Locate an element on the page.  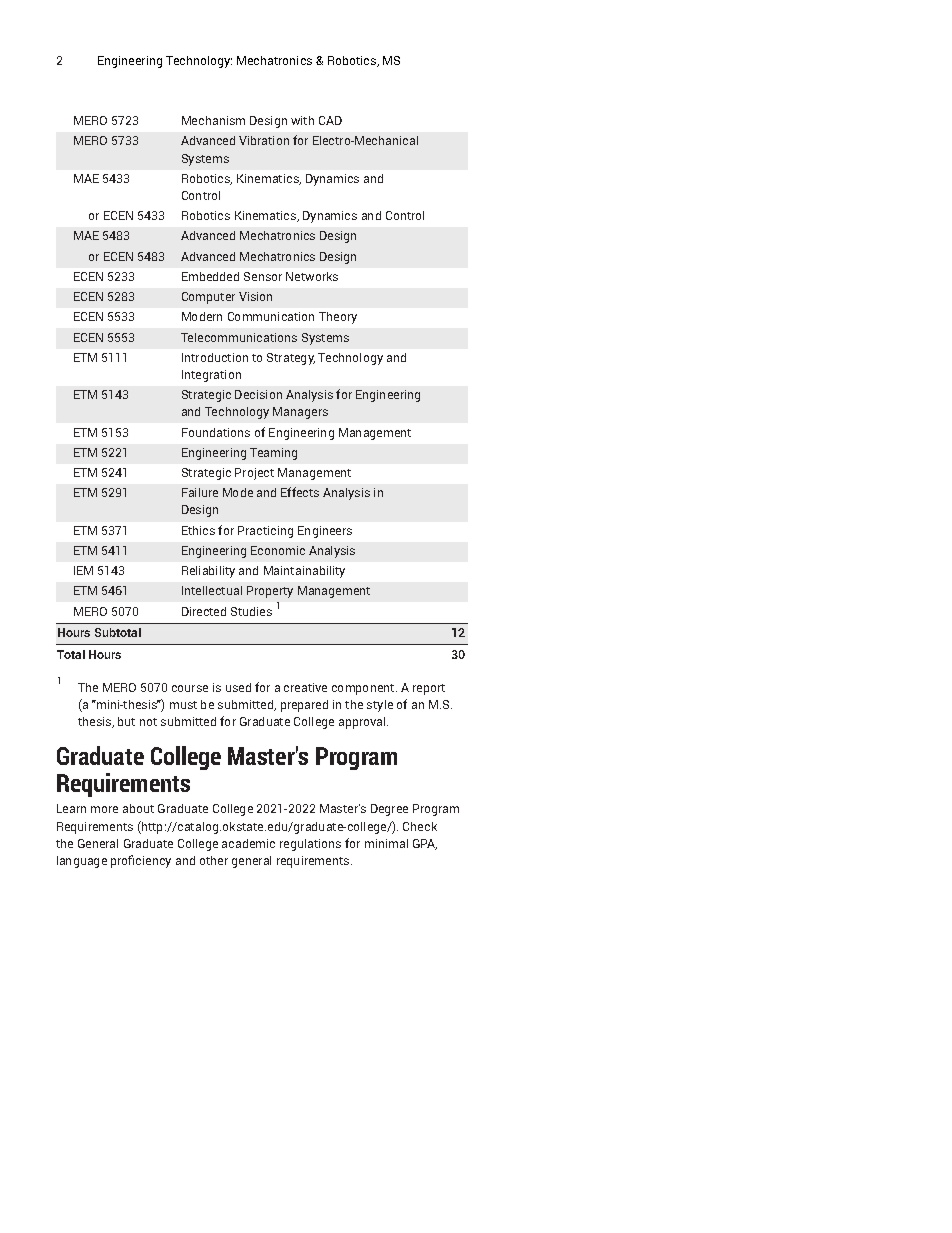
IEM is located at coordinates (83, 570).
